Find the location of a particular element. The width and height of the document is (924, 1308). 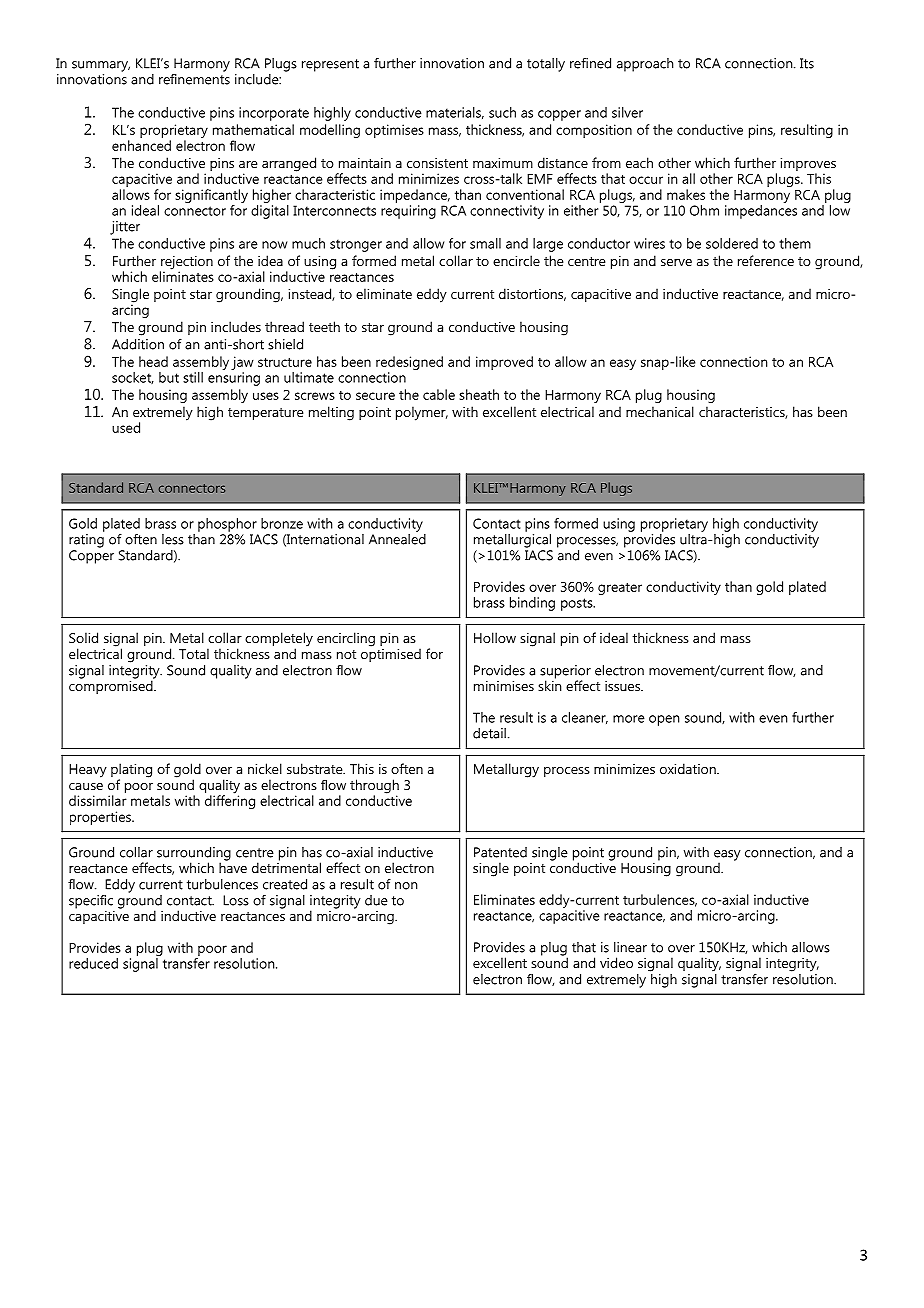

compromised is located at coordinates (112, 686).
